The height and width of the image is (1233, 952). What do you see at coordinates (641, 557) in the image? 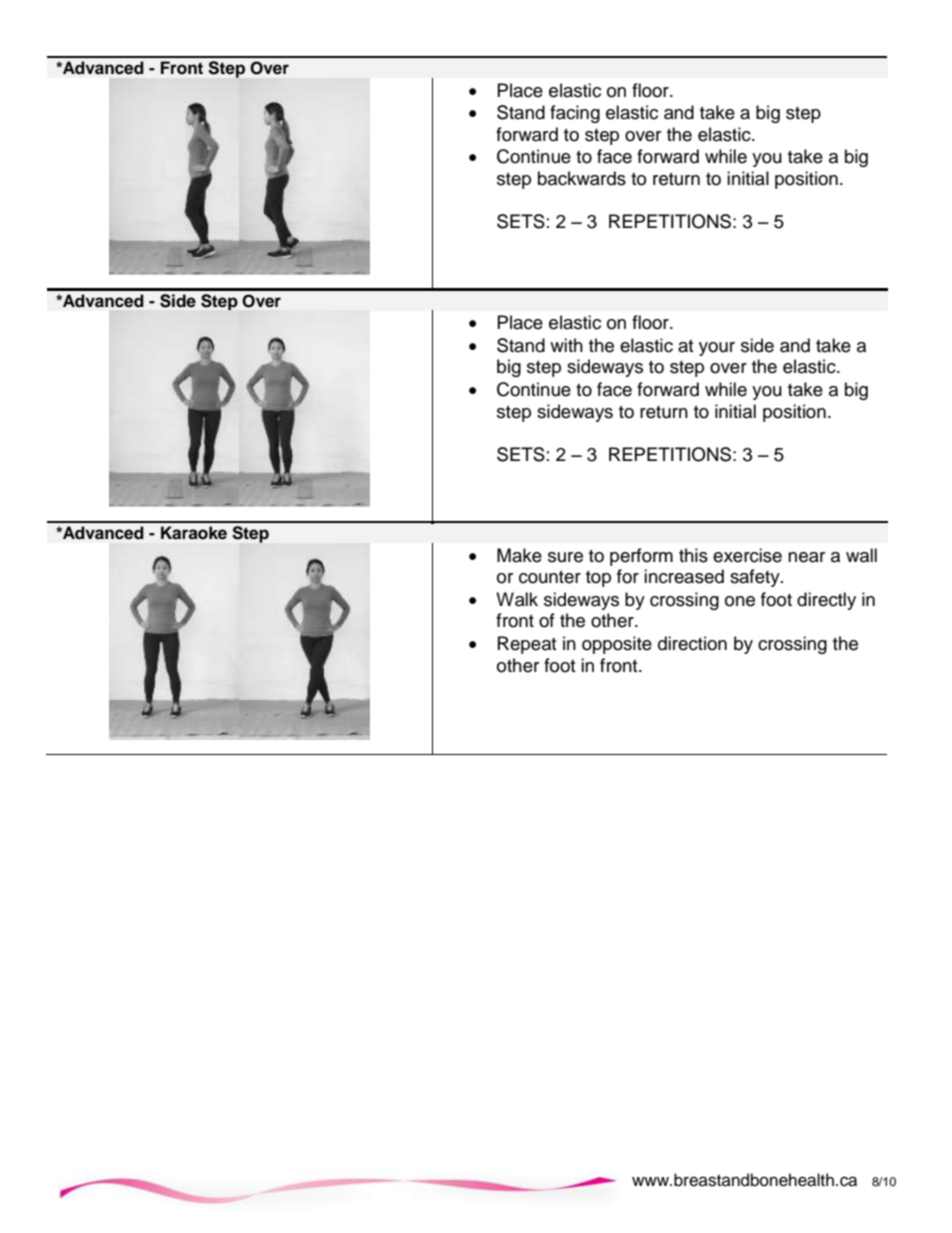
I see `perform` at bounding box center [641, 557].
